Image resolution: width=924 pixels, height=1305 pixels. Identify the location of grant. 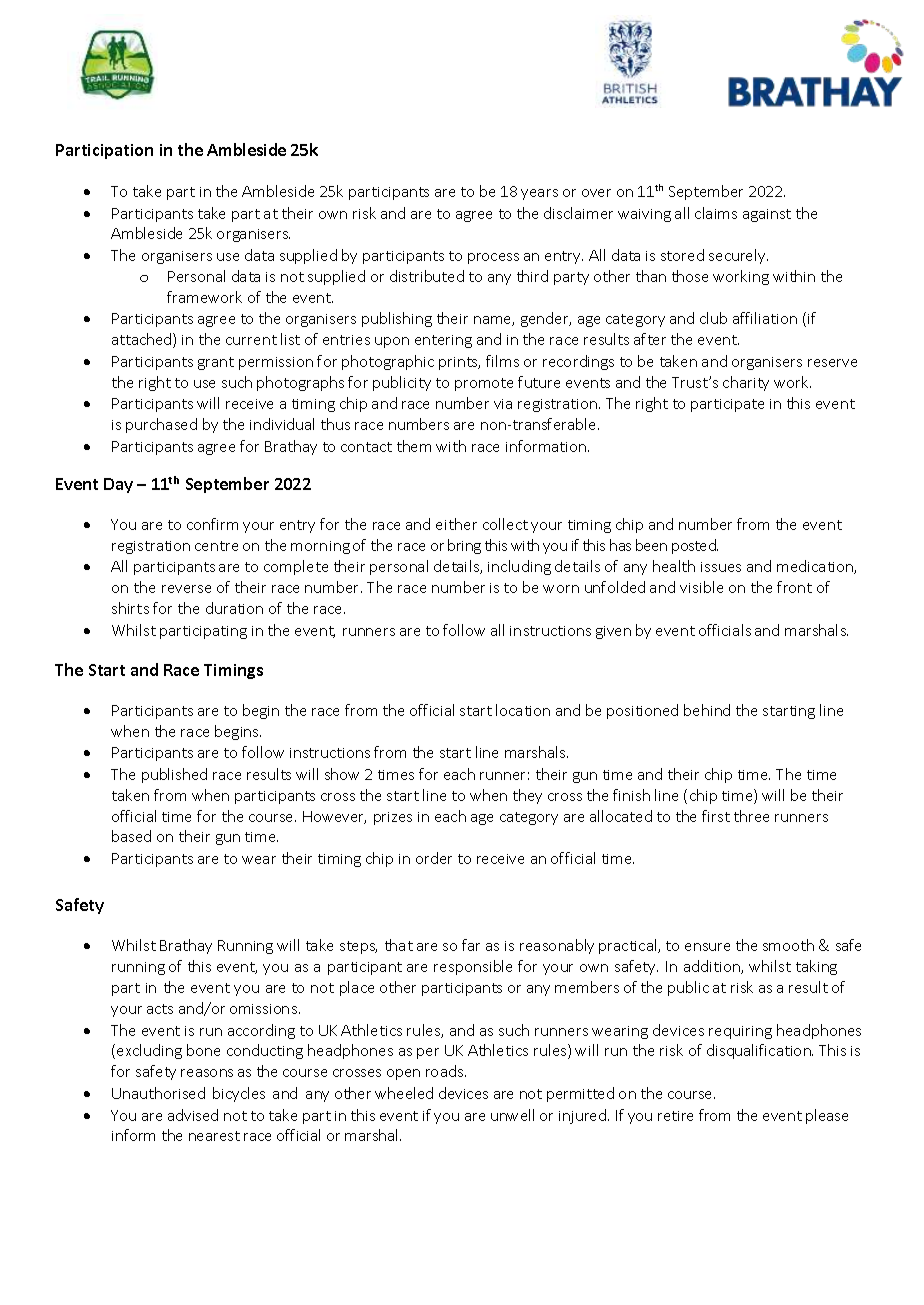
(216, 363).
